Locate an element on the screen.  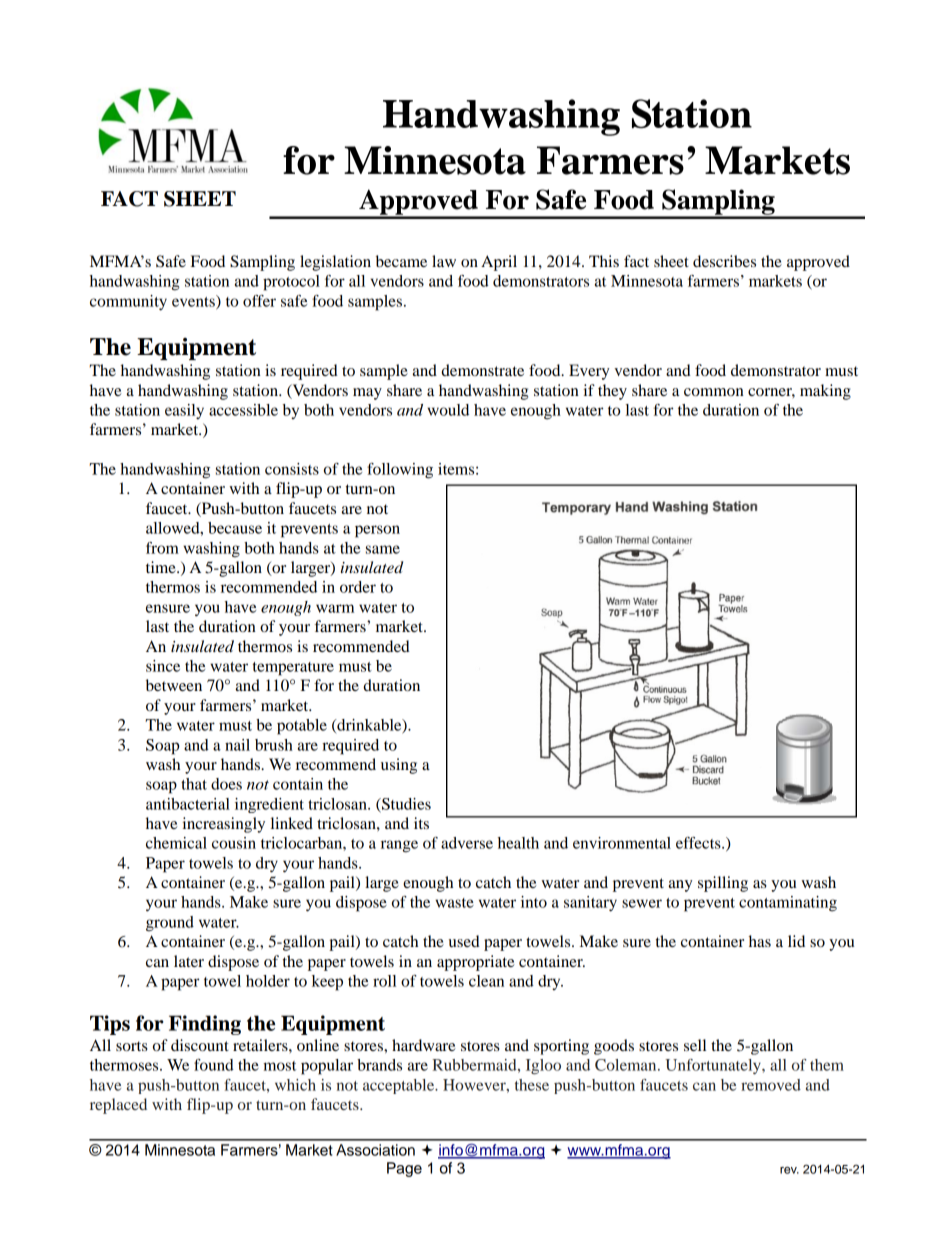
law is located at coordinates (444, 261).
